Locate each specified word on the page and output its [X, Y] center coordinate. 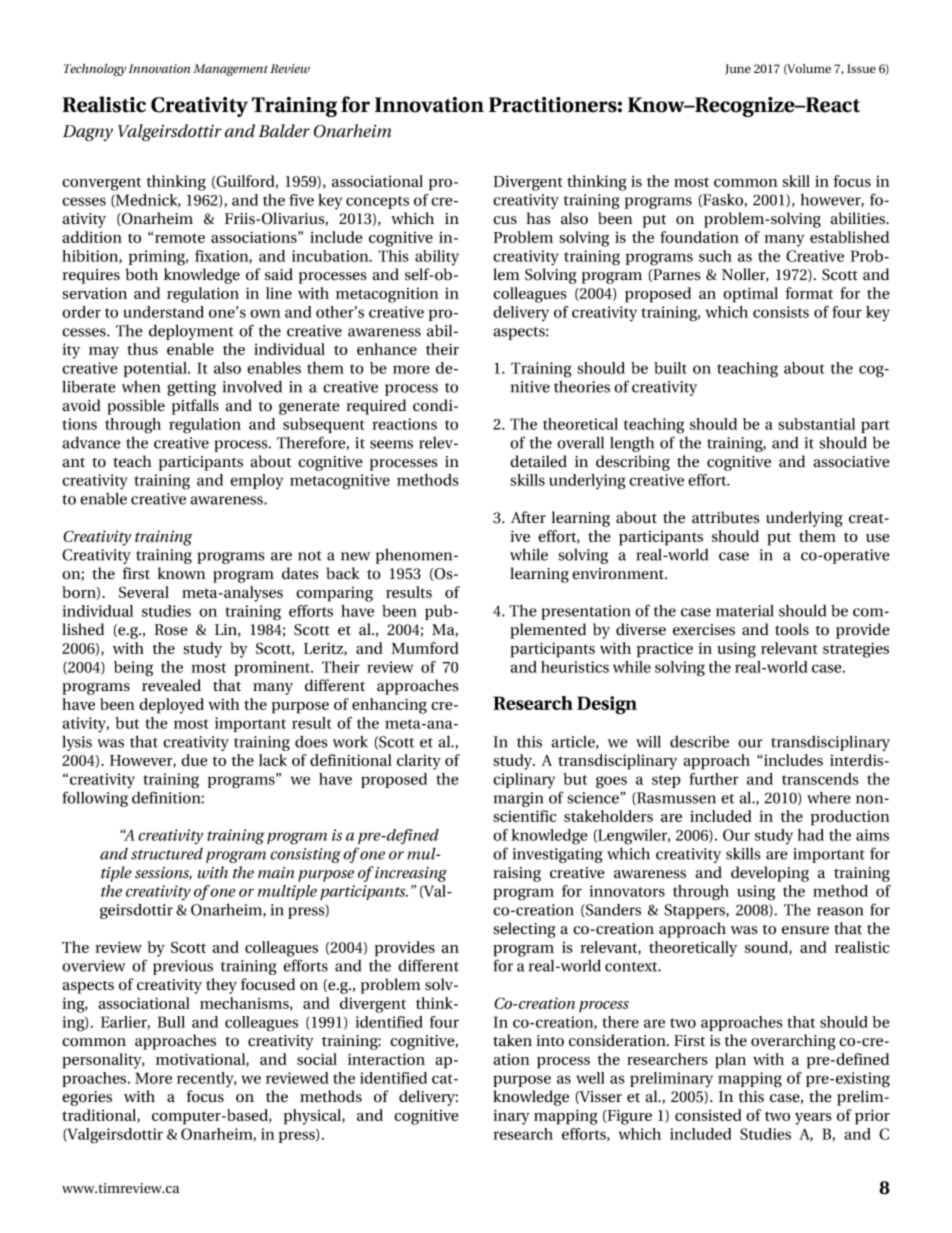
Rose [170, 630]
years [813, 1119]
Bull [171, 1022]
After [528, 517]
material [744, 611]
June [738, 69]
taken [512, 1040]
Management [230, 70]
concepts [377, 202]
